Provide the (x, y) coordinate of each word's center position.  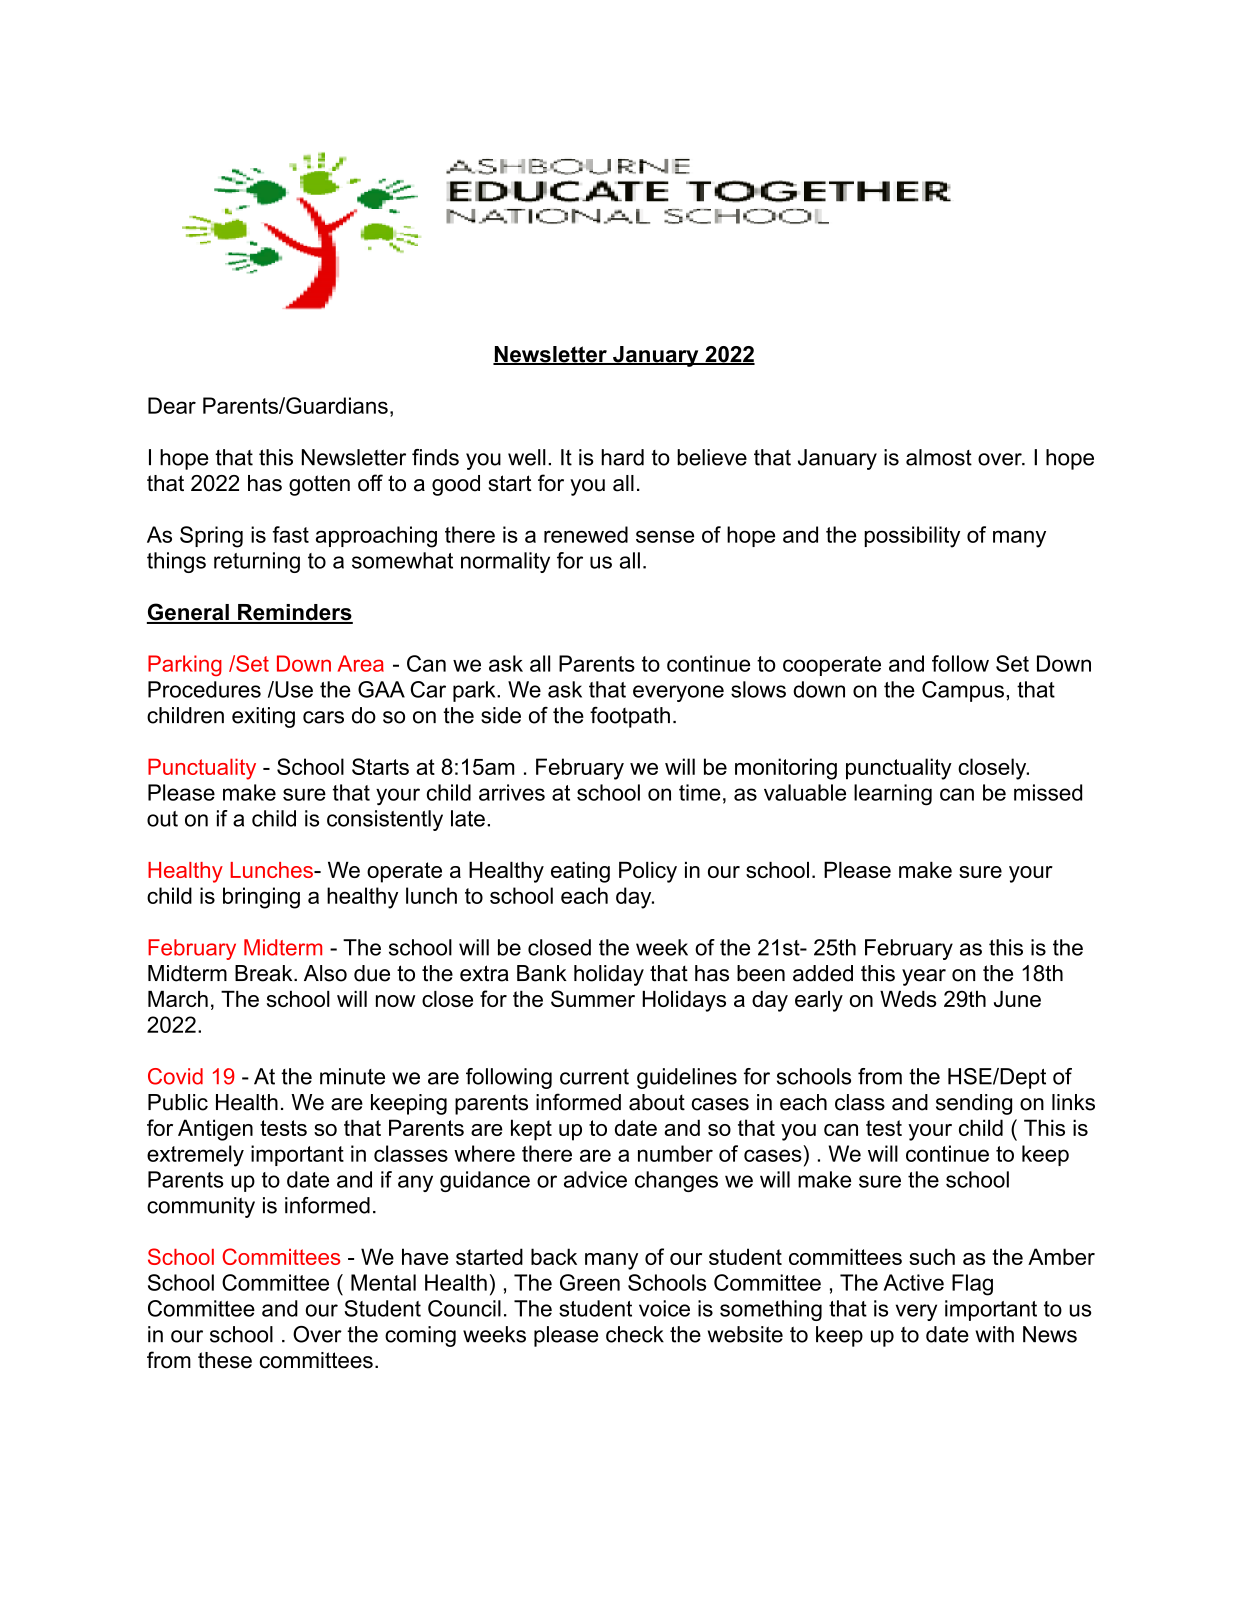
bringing (261, 898)
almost (939, 457)
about (657, 1102)
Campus (963, 691)
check (635, 1334)
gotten (319, 485)
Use (293, 689)
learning (893, 795)
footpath (630, 717)
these (225, 1360)
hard (622, 457)
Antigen (215, 1130)
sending (974, 1104)
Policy (648, 872)
